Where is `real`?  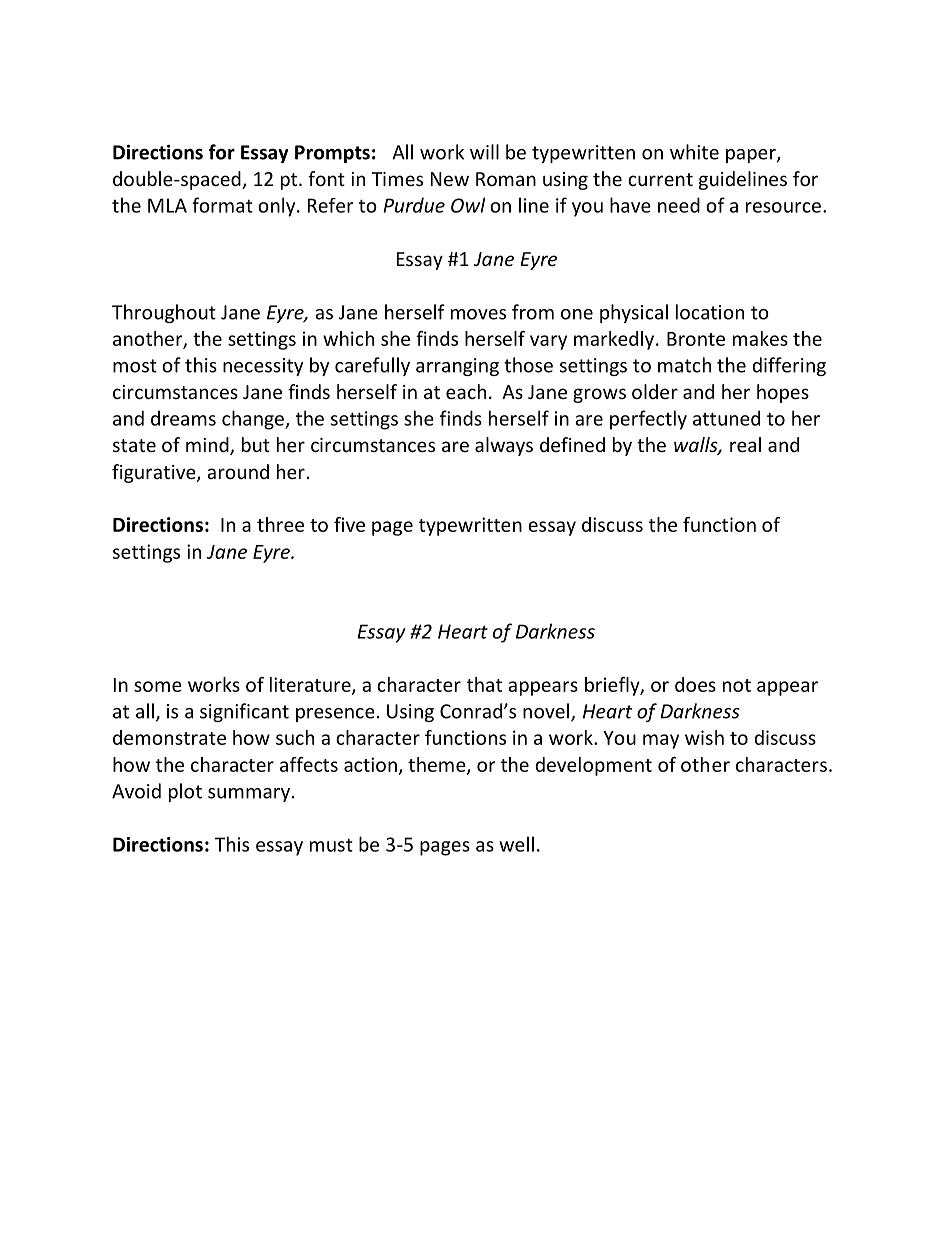
real is located at coordinates (745, 444).
